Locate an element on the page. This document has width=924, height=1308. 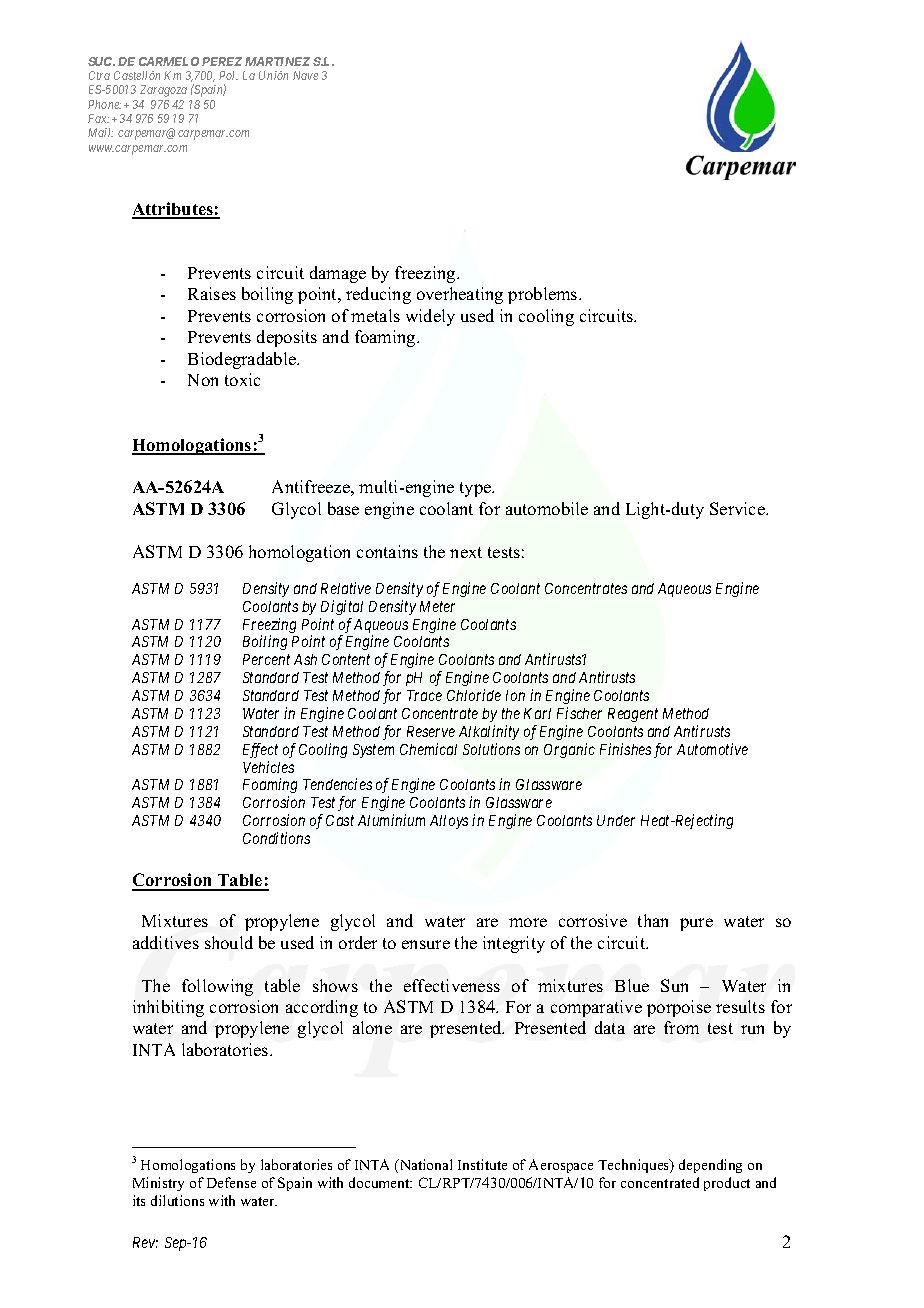
Zaragoza is located at coordinates (163, 91).
